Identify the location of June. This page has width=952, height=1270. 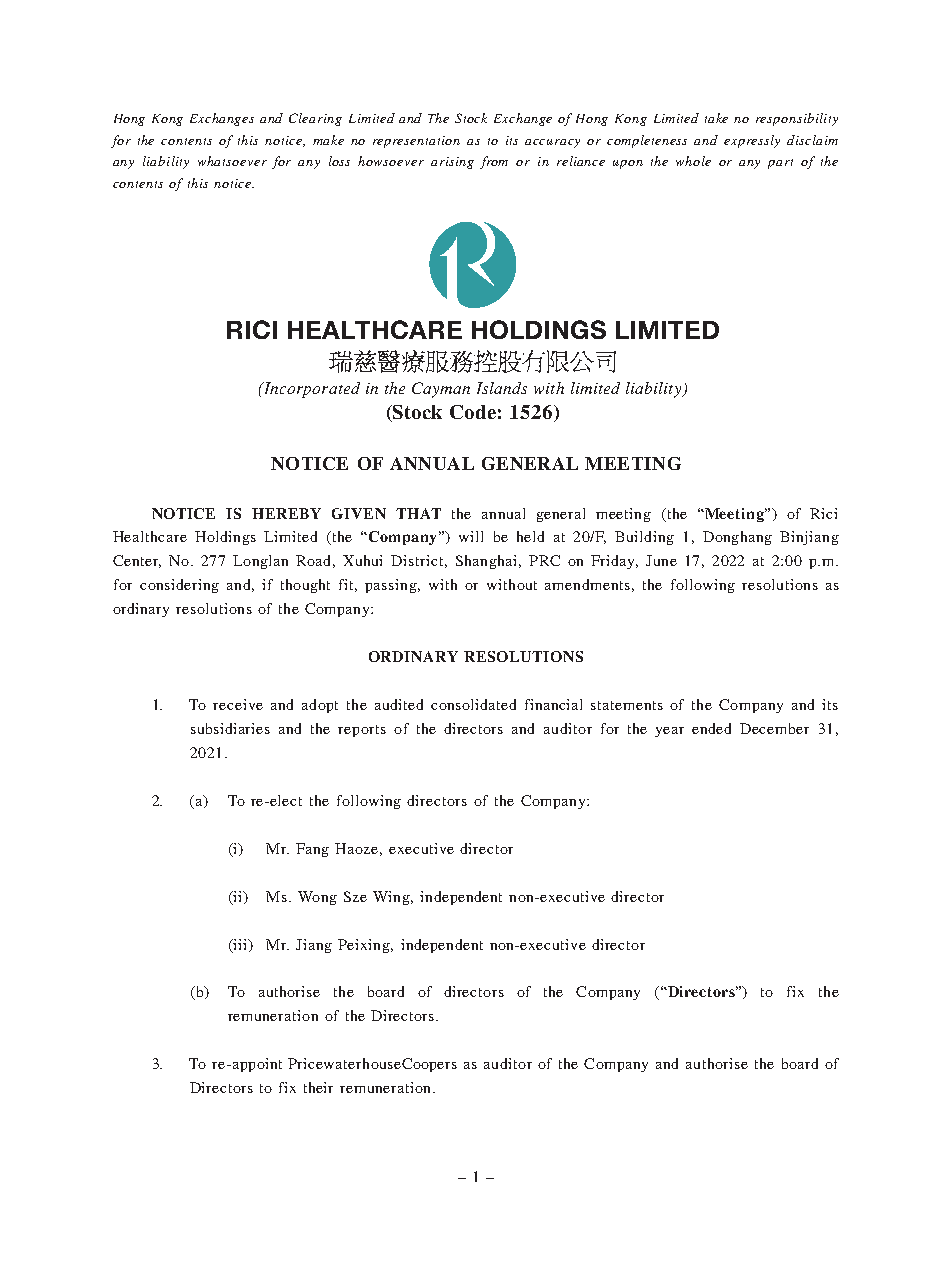
(661, 560).
